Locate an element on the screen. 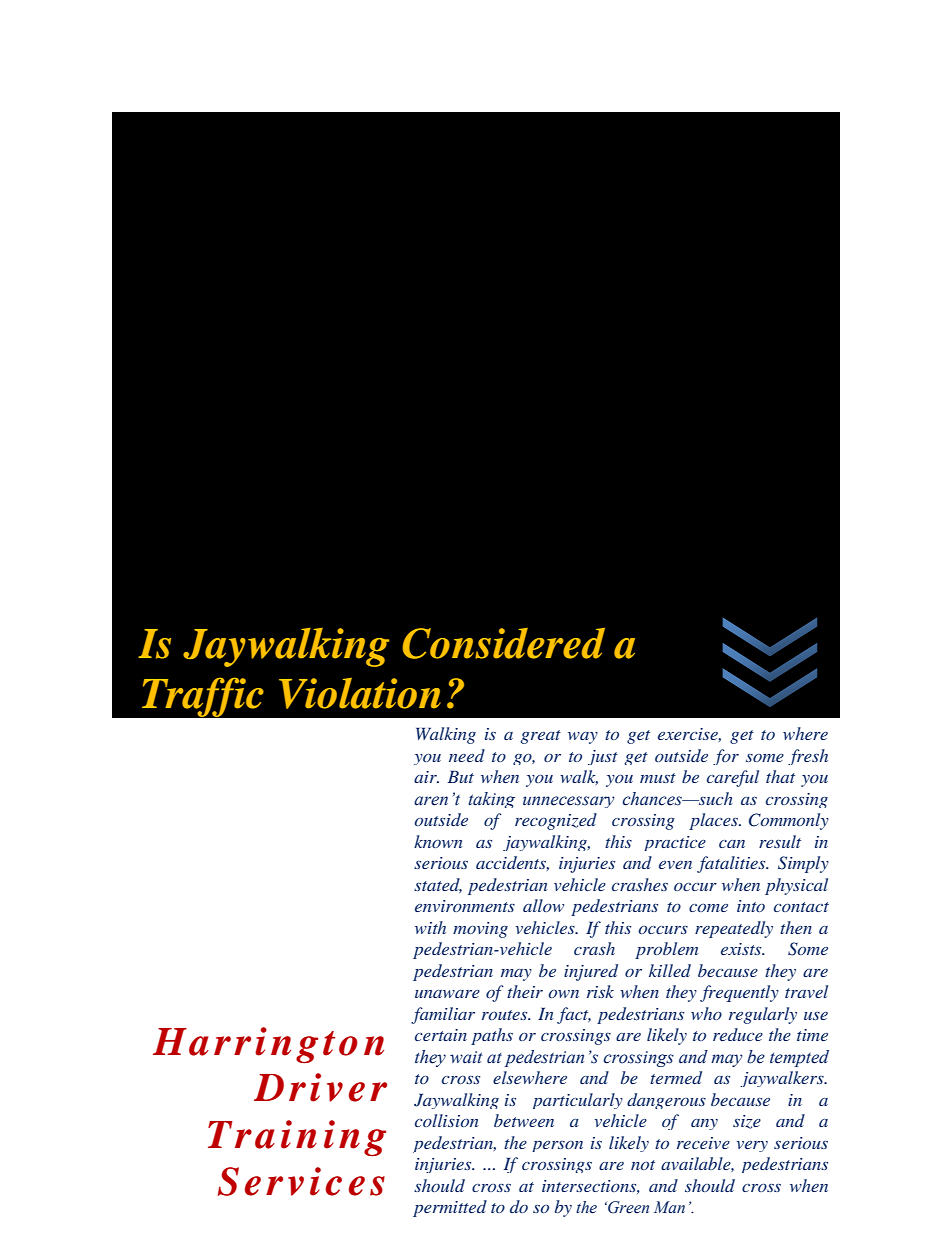 The width and height of the screenshot is (952, 1233). recognized is located at coordinates (556, 821).
